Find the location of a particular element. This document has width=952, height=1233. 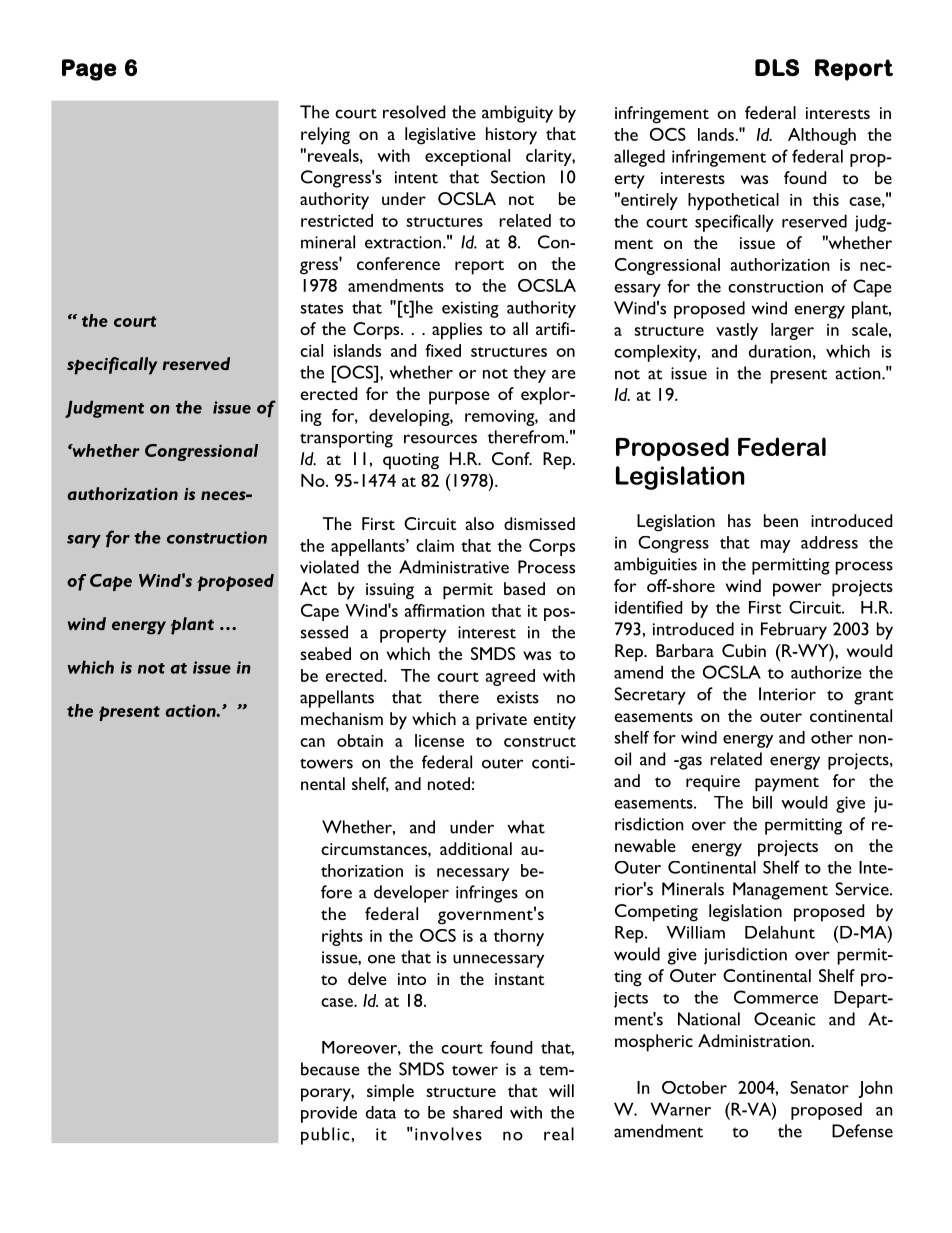

provide is located at coordinates (329, 1114).
